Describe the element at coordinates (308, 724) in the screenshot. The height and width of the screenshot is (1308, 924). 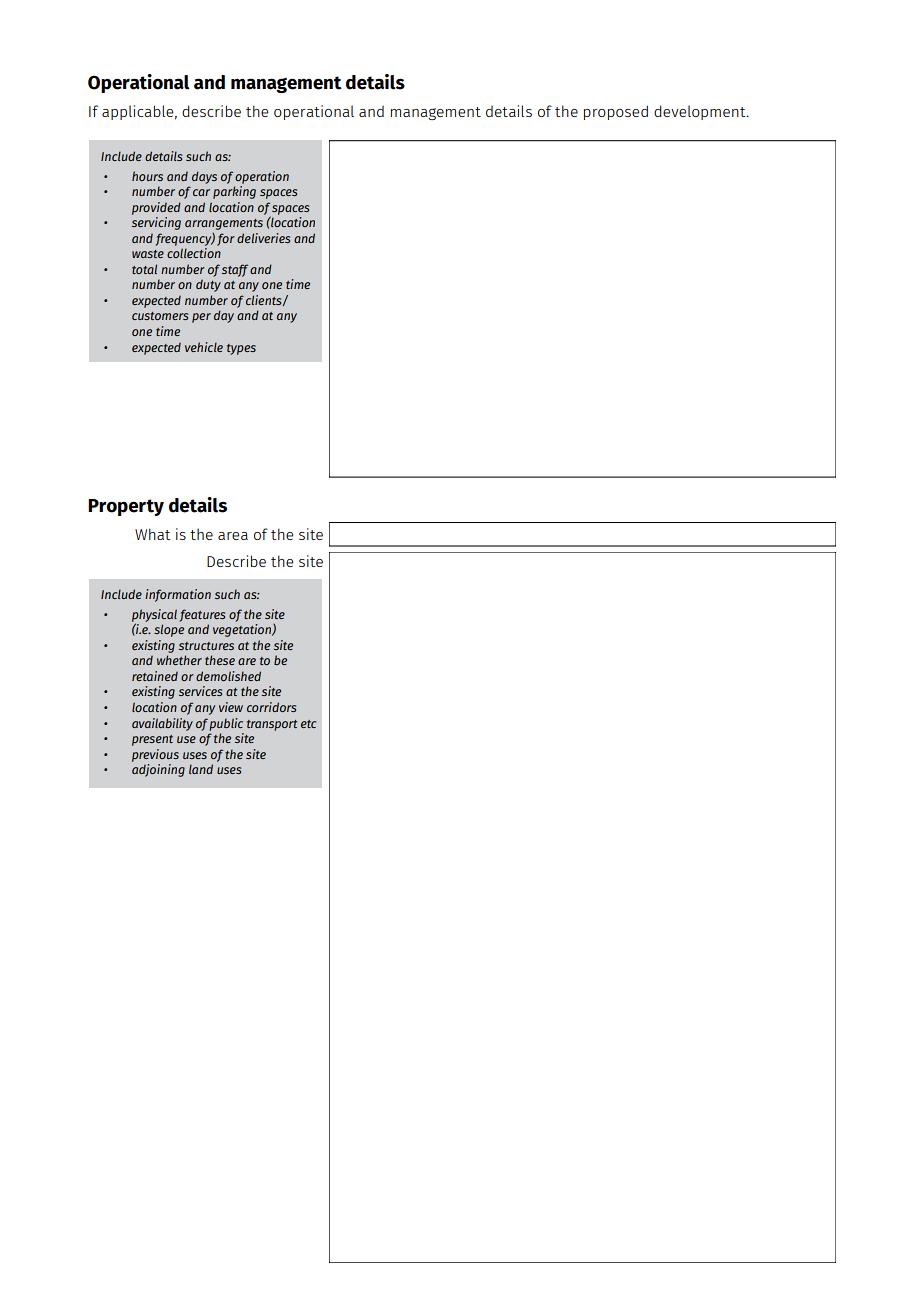
I see `etc` at that location.
